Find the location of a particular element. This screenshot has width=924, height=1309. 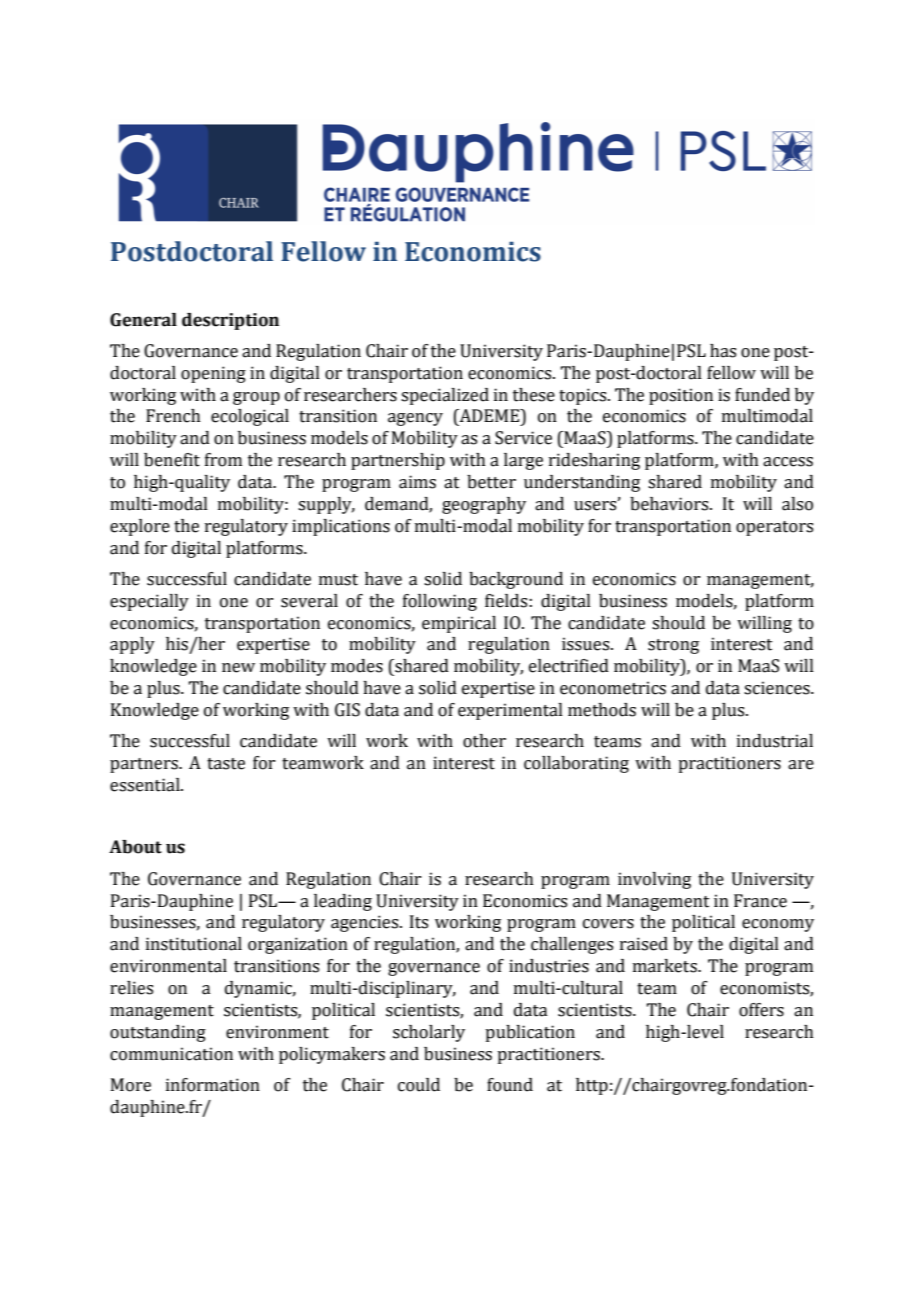

description is located at coordinates (230, 321).
